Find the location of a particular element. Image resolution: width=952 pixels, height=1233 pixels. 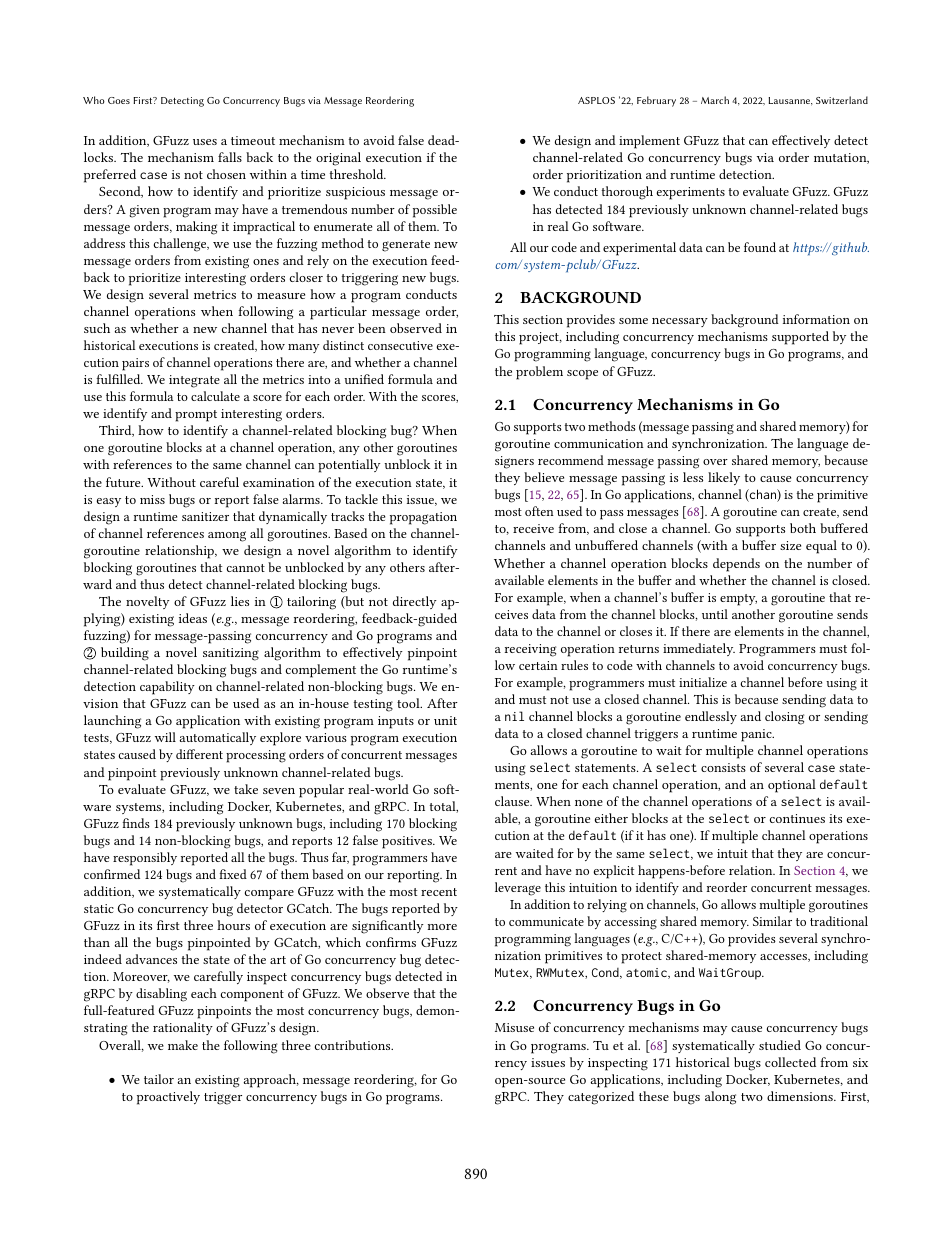

Lausanne is located at coordinates (790, 101).
